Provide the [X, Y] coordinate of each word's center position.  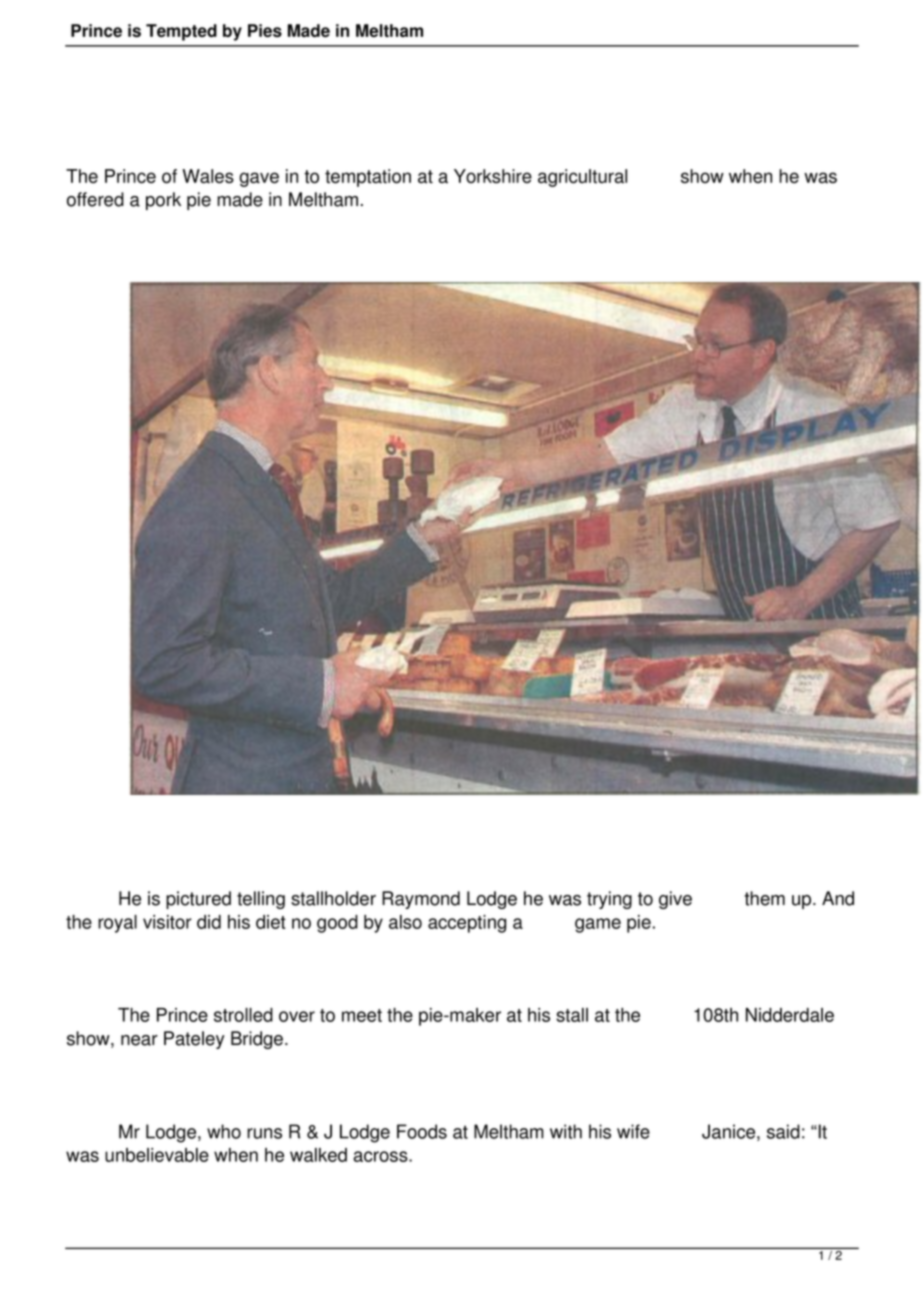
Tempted [181, 32]
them [764, 898]
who [224, 1131]
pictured [198, 900]
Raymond [421, 900]
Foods [422, 1131]
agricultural [582, 178]
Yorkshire [493, 176]
